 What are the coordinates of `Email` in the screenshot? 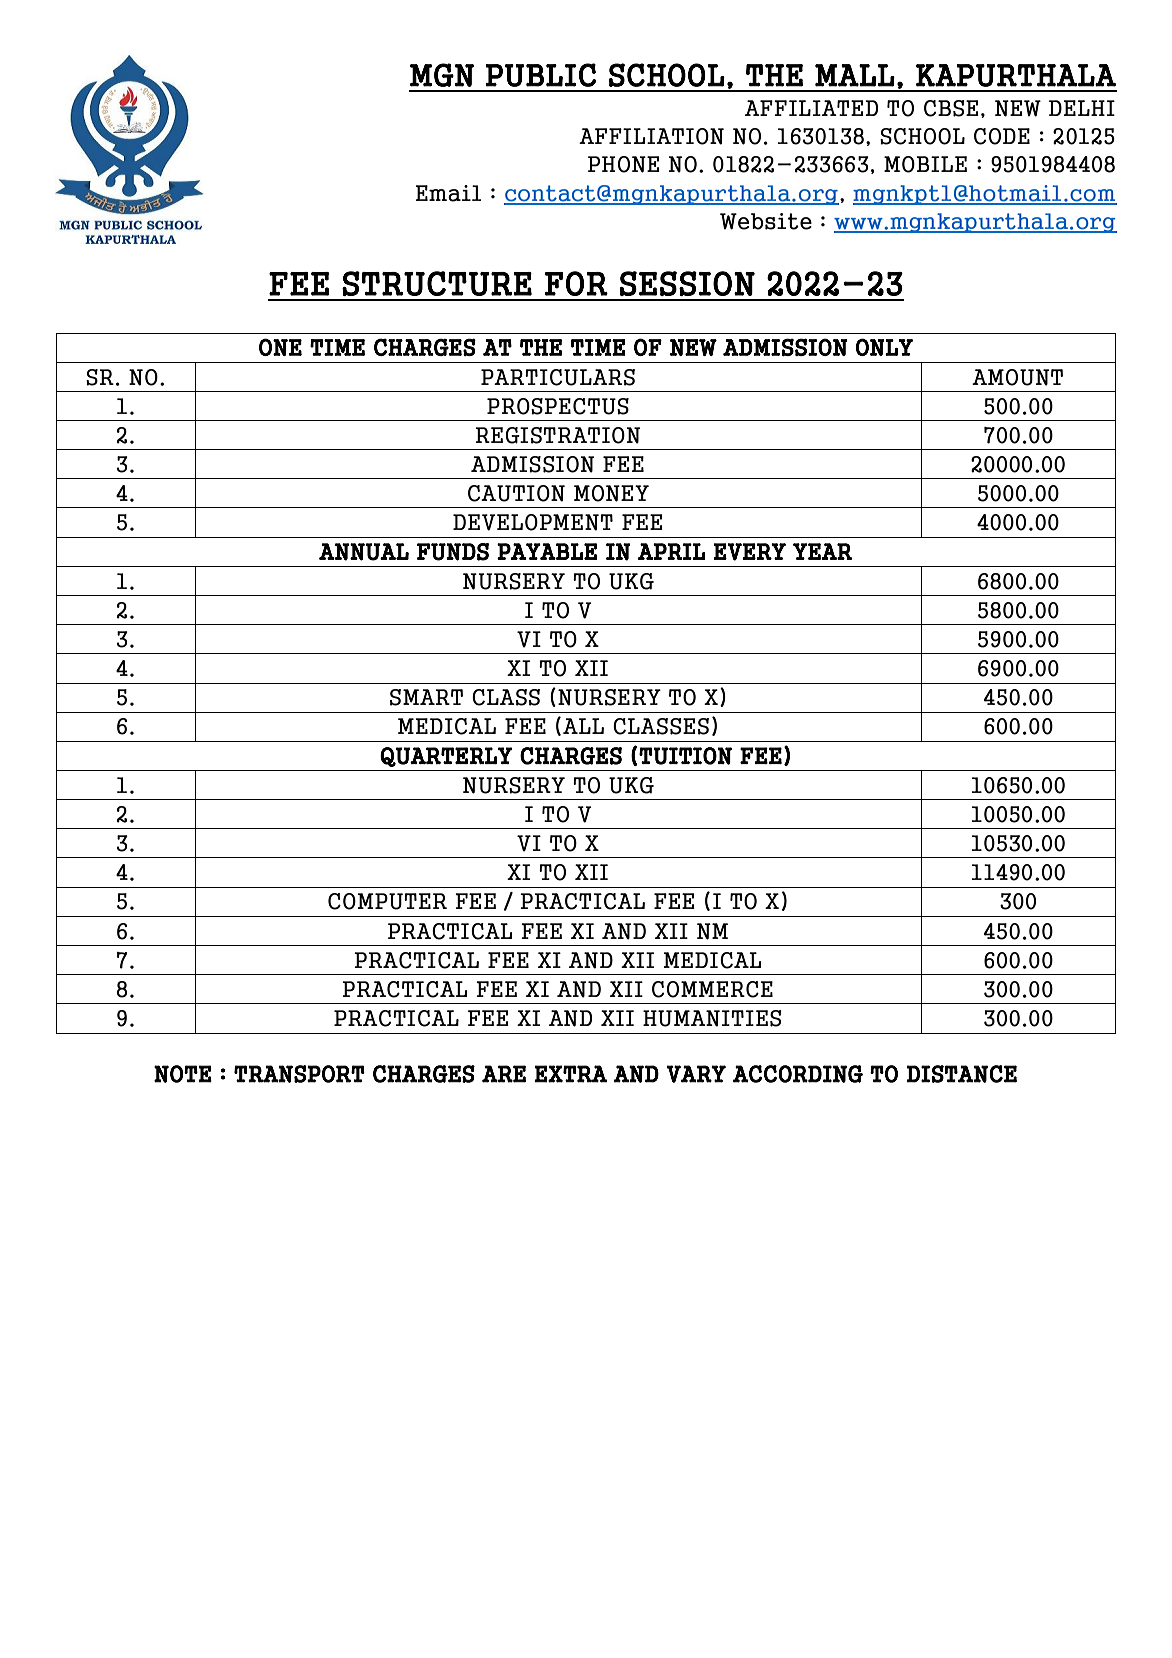 It's located at (448, 193).
